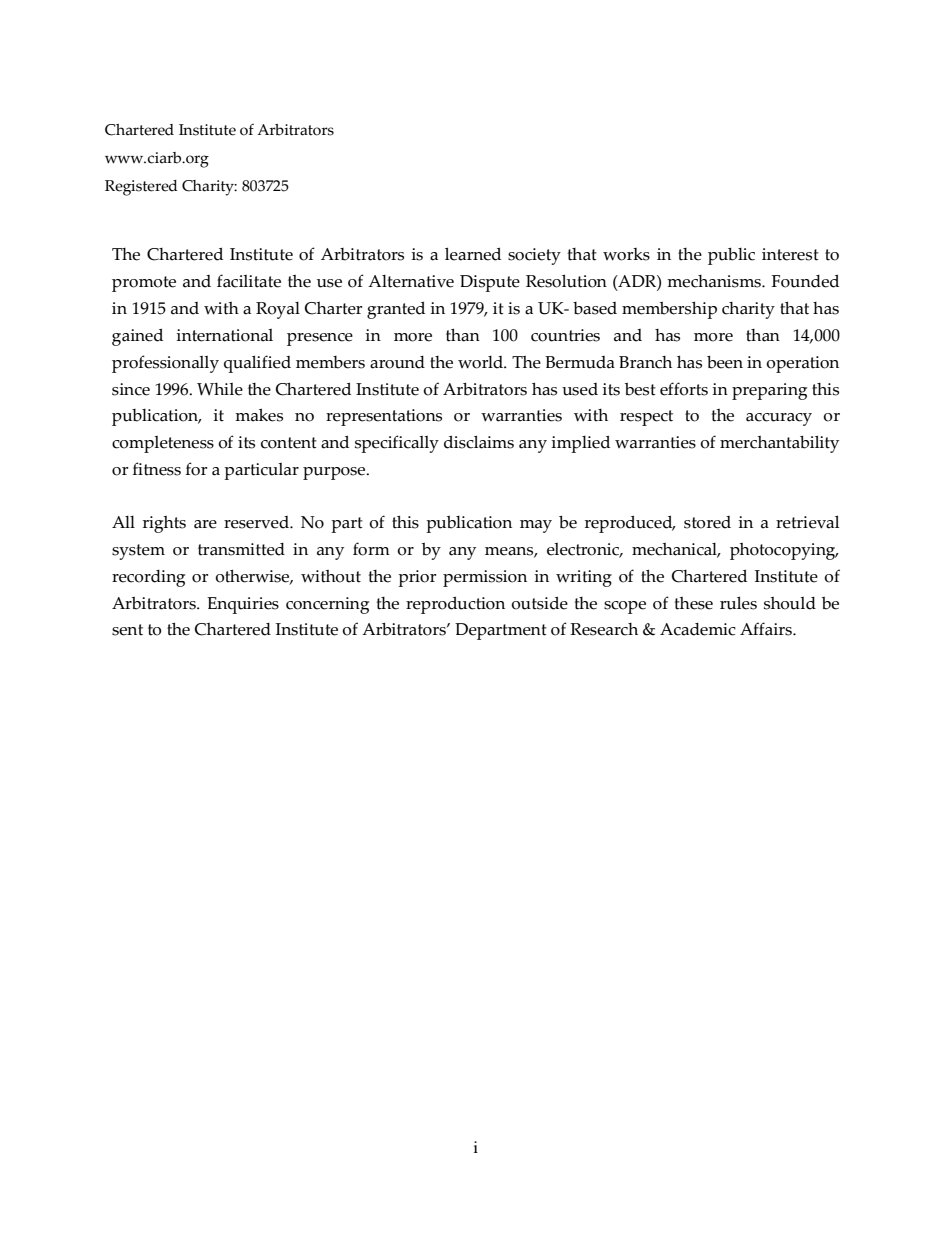 The height and width of the screenshot is (1233, 952). Describe the element at coordinates (141, 188) in the screenshot. I see `Registered` at that location.
